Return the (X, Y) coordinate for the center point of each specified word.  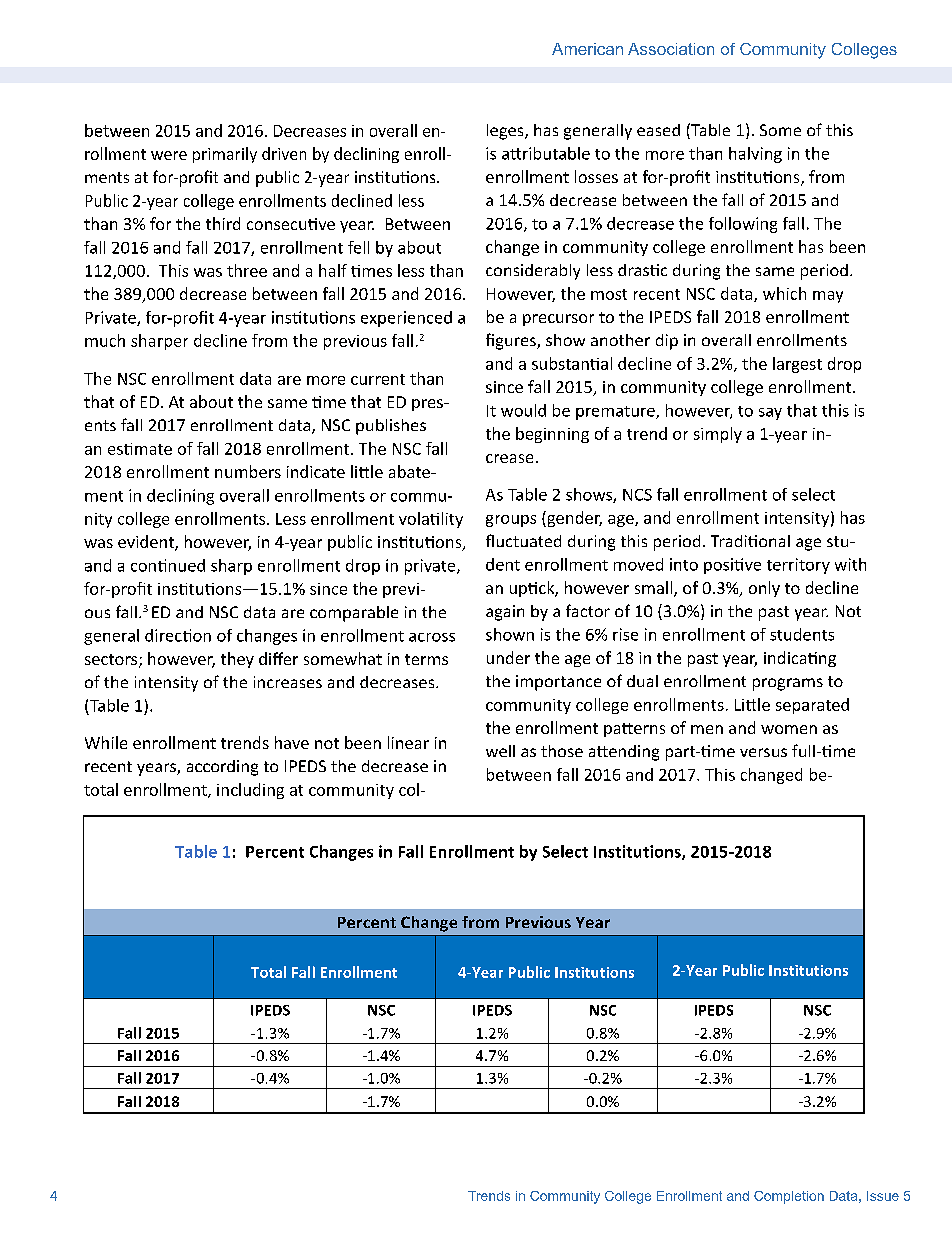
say (770, 414)
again (505, 613)
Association (671, 49)
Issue (883, 1196)
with (850, 564)
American (587, 49)
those (562, 751)
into (684, 564)
